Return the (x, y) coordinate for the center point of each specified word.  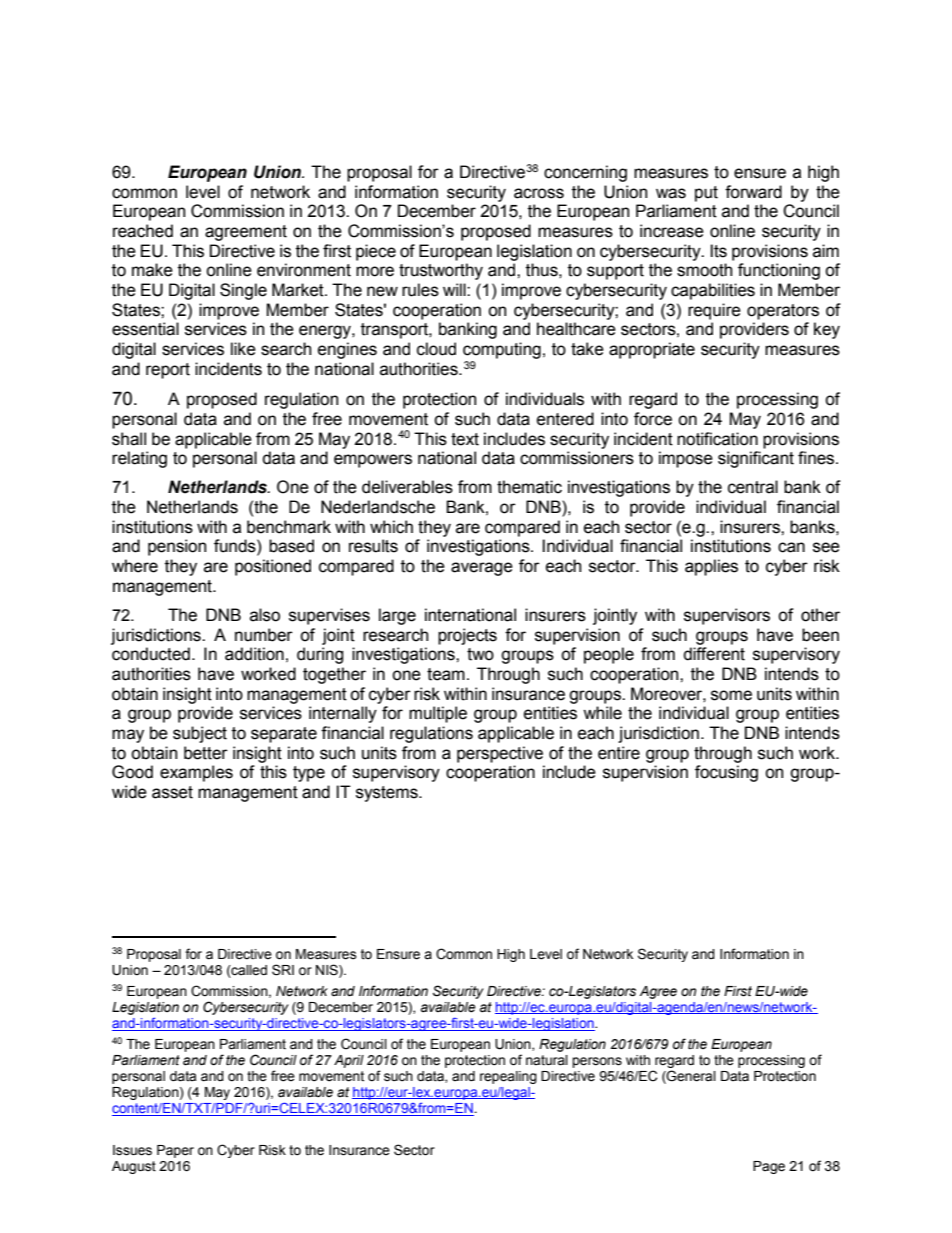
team (446, 674)
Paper (175, 1151)
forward (753, 192)
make (152, 270)
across (539, 193)
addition (254, 654)
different (714, 654)
